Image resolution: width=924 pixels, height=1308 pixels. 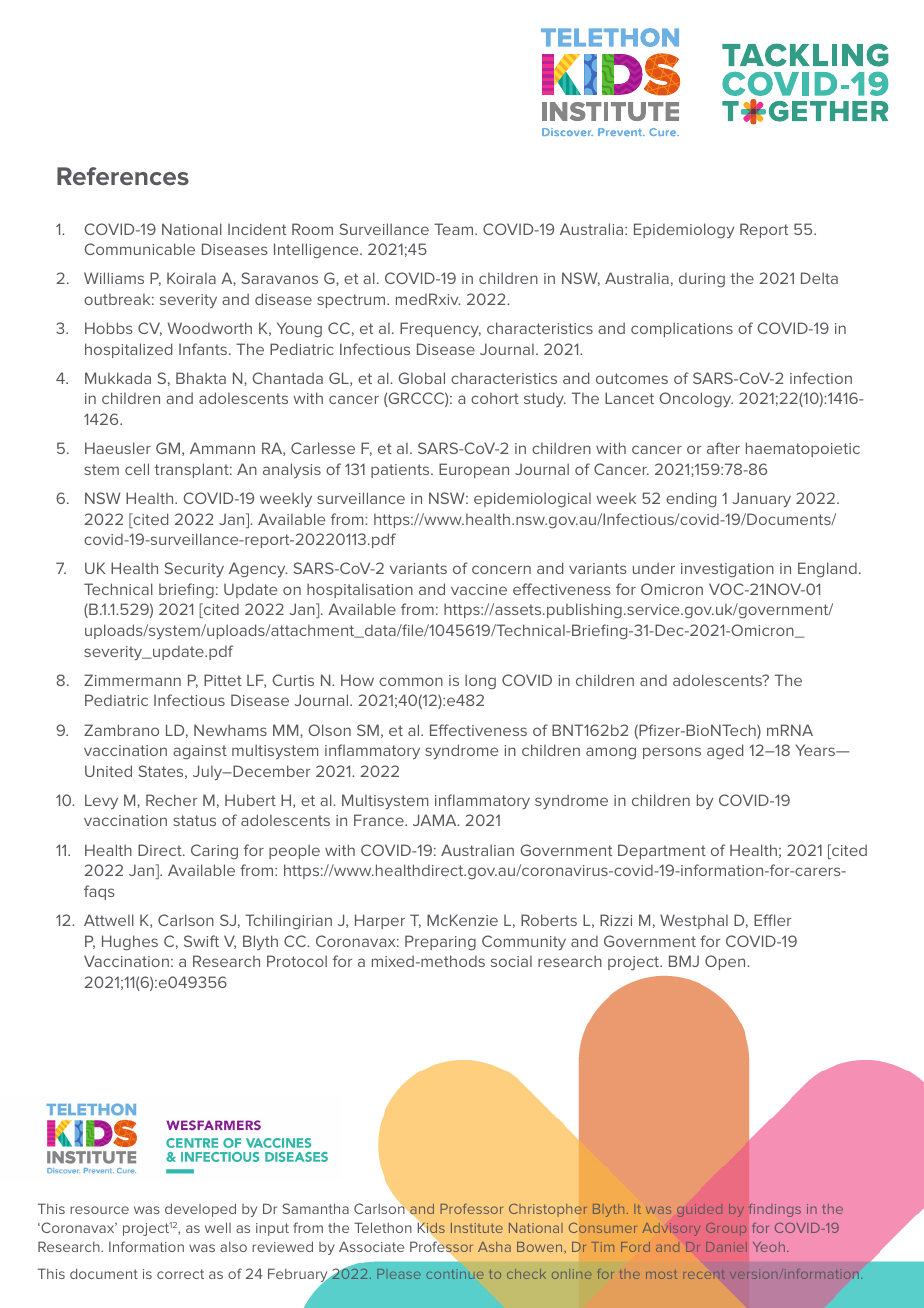 I want to click on Open, so click(x=726, y=962).
